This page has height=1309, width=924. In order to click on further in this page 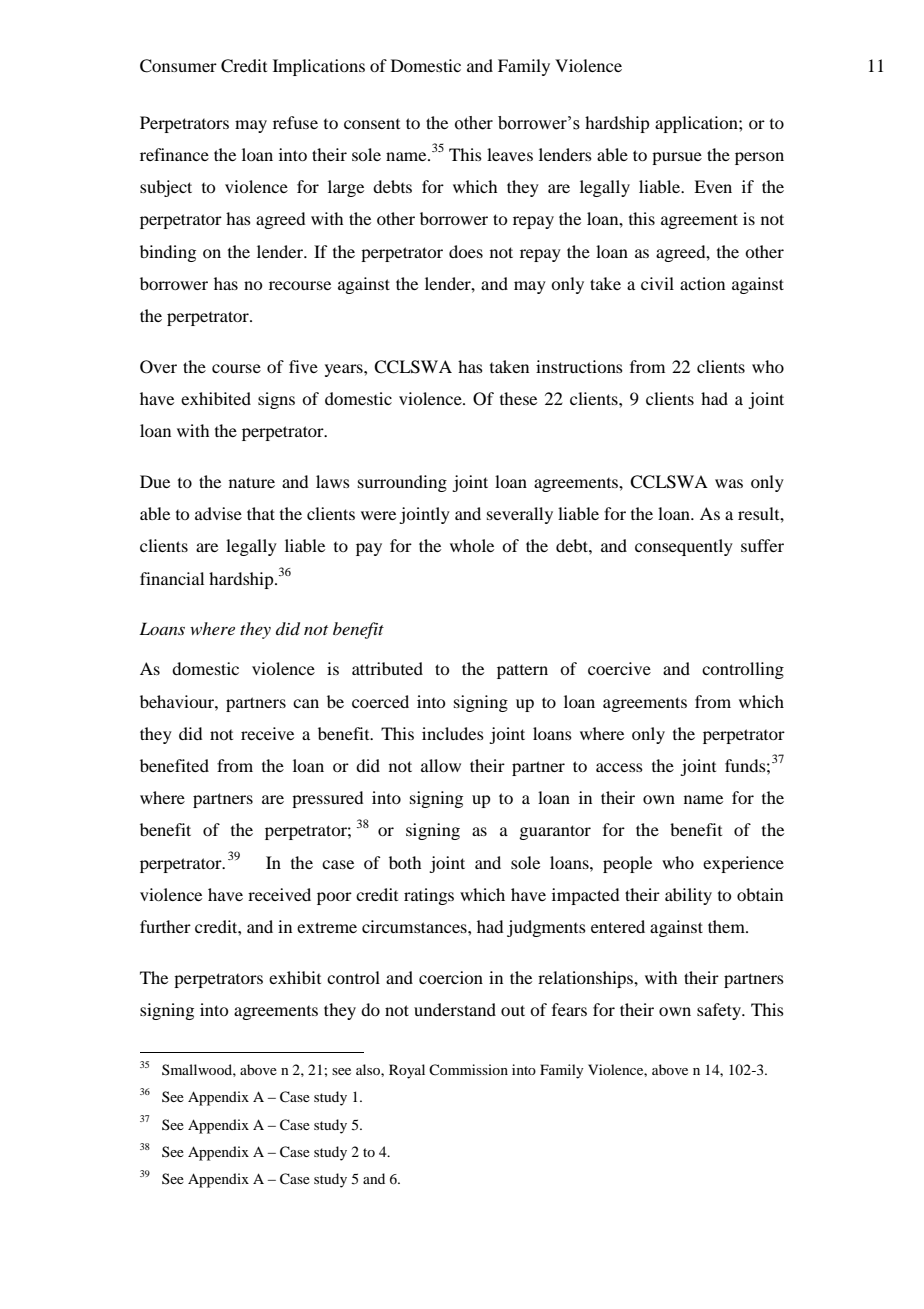, I will do `click(165, 926)`.
